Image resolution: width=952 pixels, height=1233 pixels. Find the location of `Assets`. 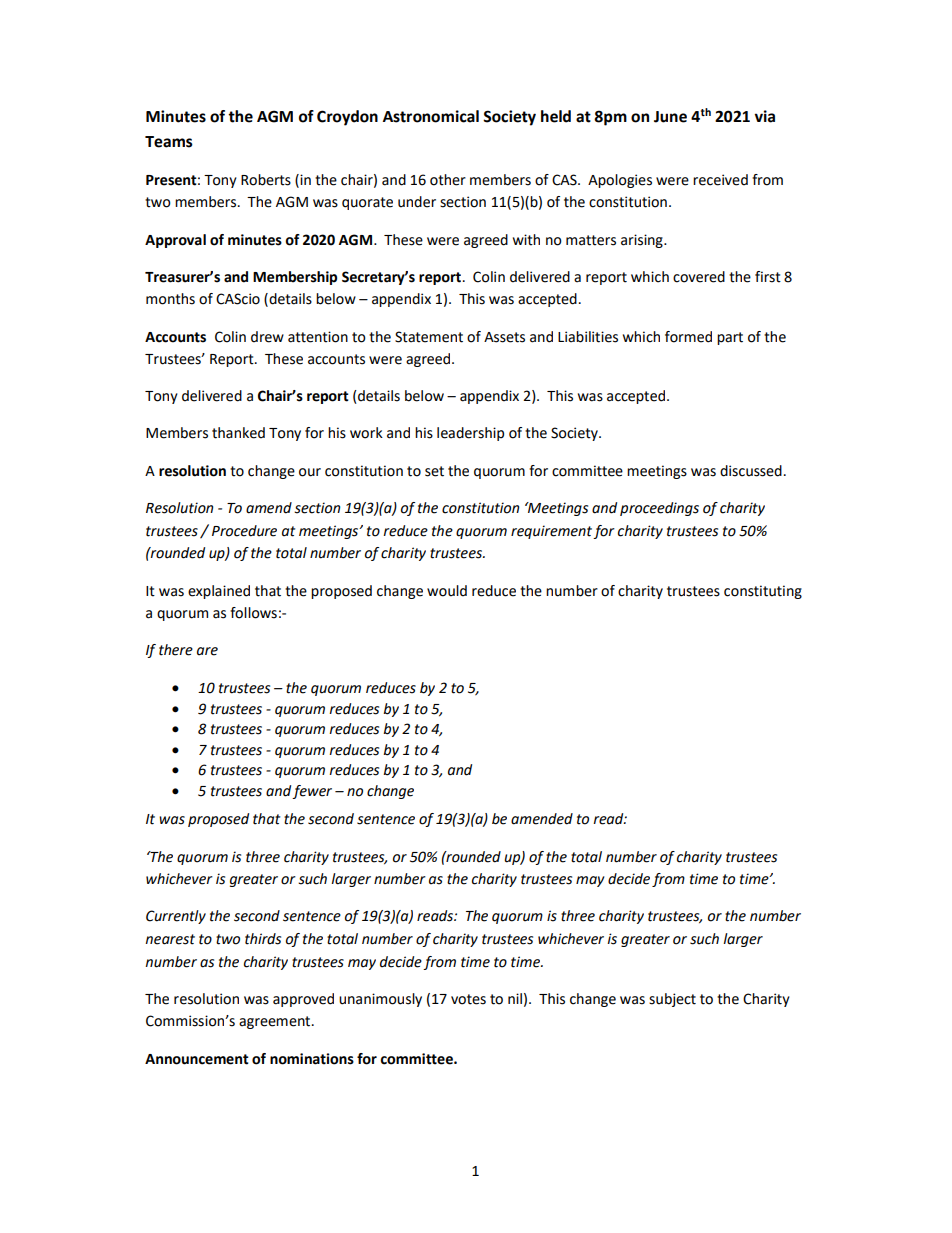

Assets is located at coordinates (504, 337).
